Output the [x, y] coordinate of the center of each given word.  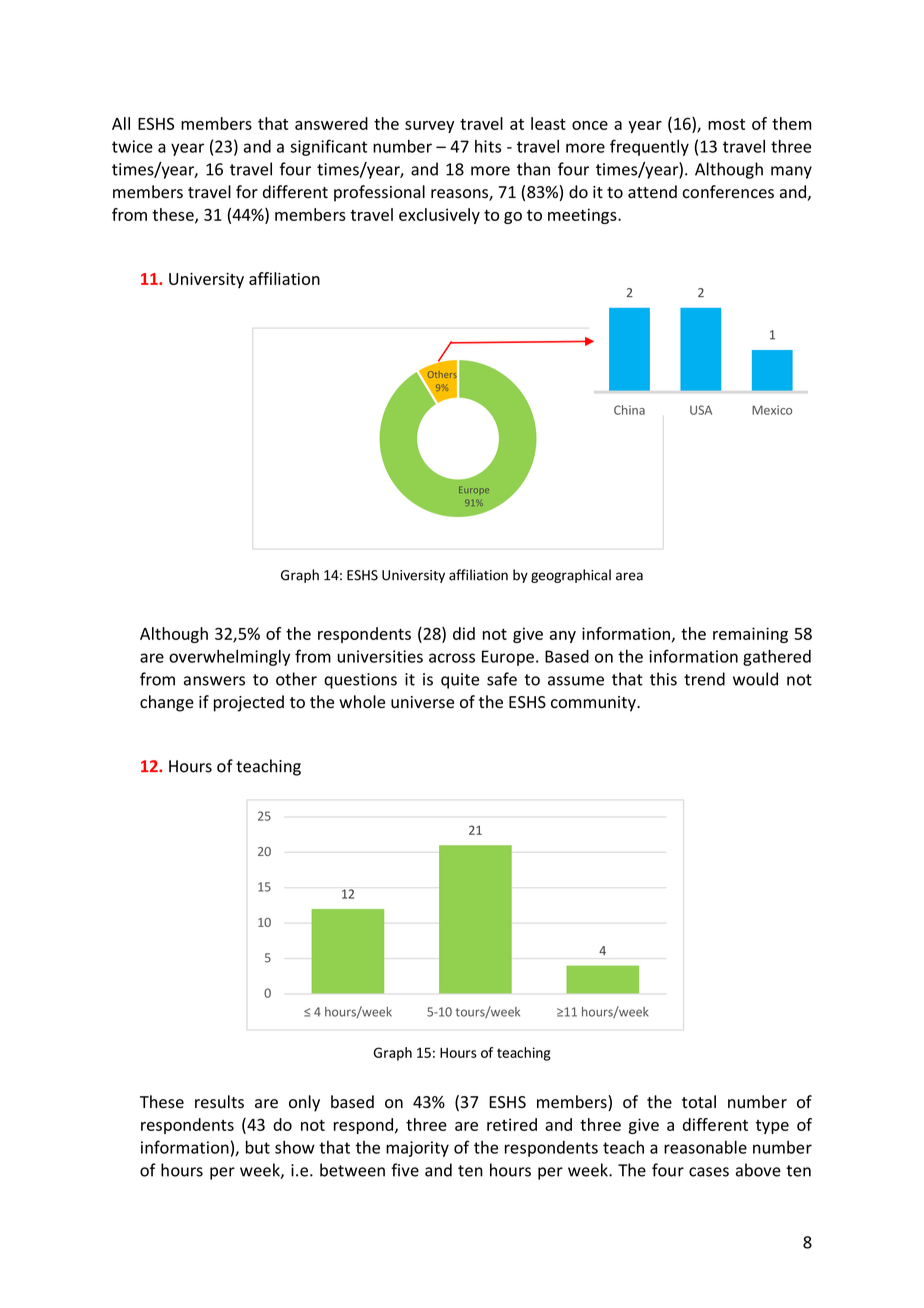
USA [701, 410]
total [699, 1102]
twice [132, 146]
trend [704, 679]
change [167, 703]
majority [417, 1149]
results [219, 1102]
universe [422, 702]
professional [379, 193]
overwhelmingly [229, 658]
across [452, 658]
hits [488, 146]
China [629, 410]
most [726, 124]
